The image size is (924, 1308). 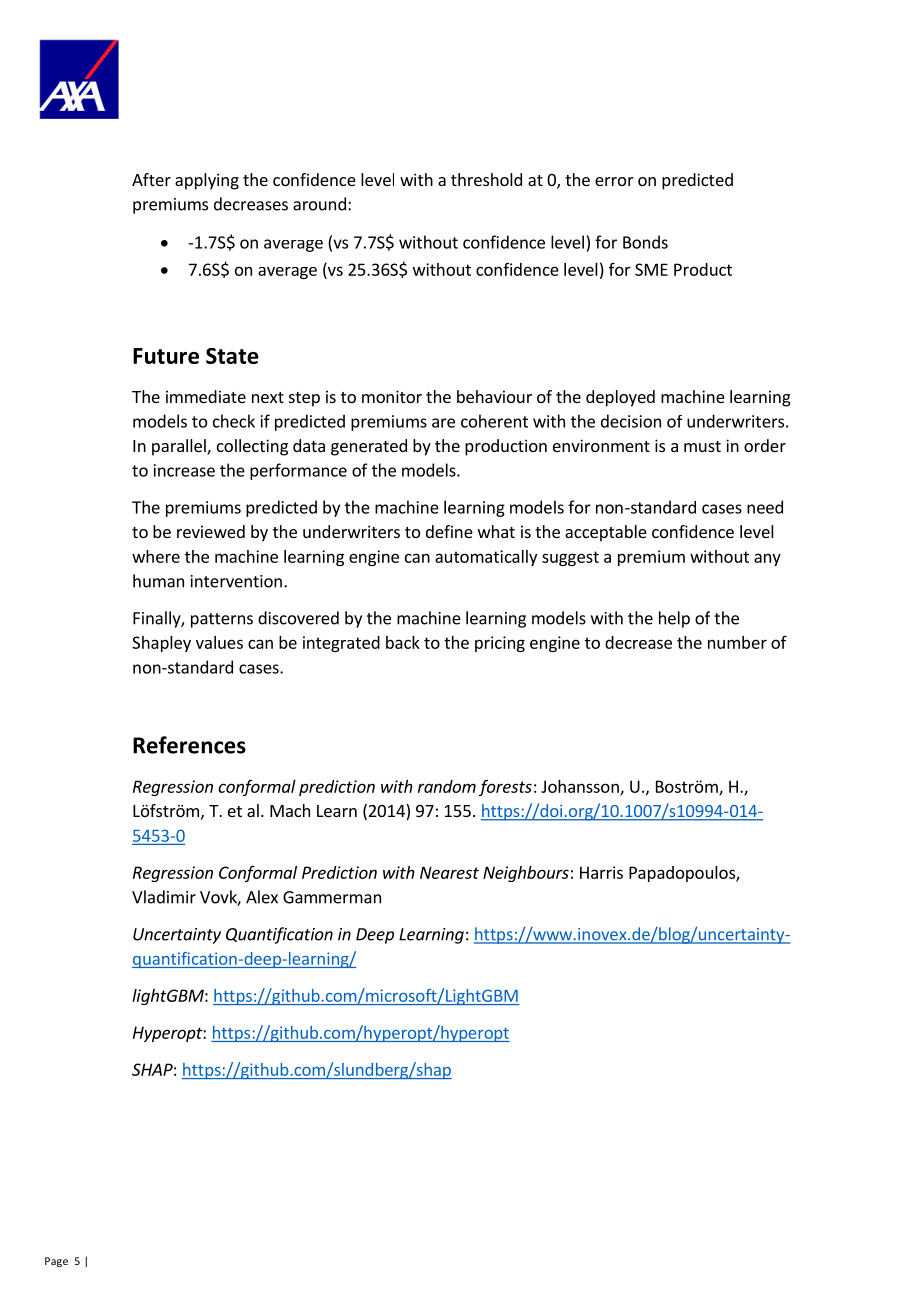 What do you see at coordinates (447, 786) in the document?
I see `random` at bounding box center [447, 786].
